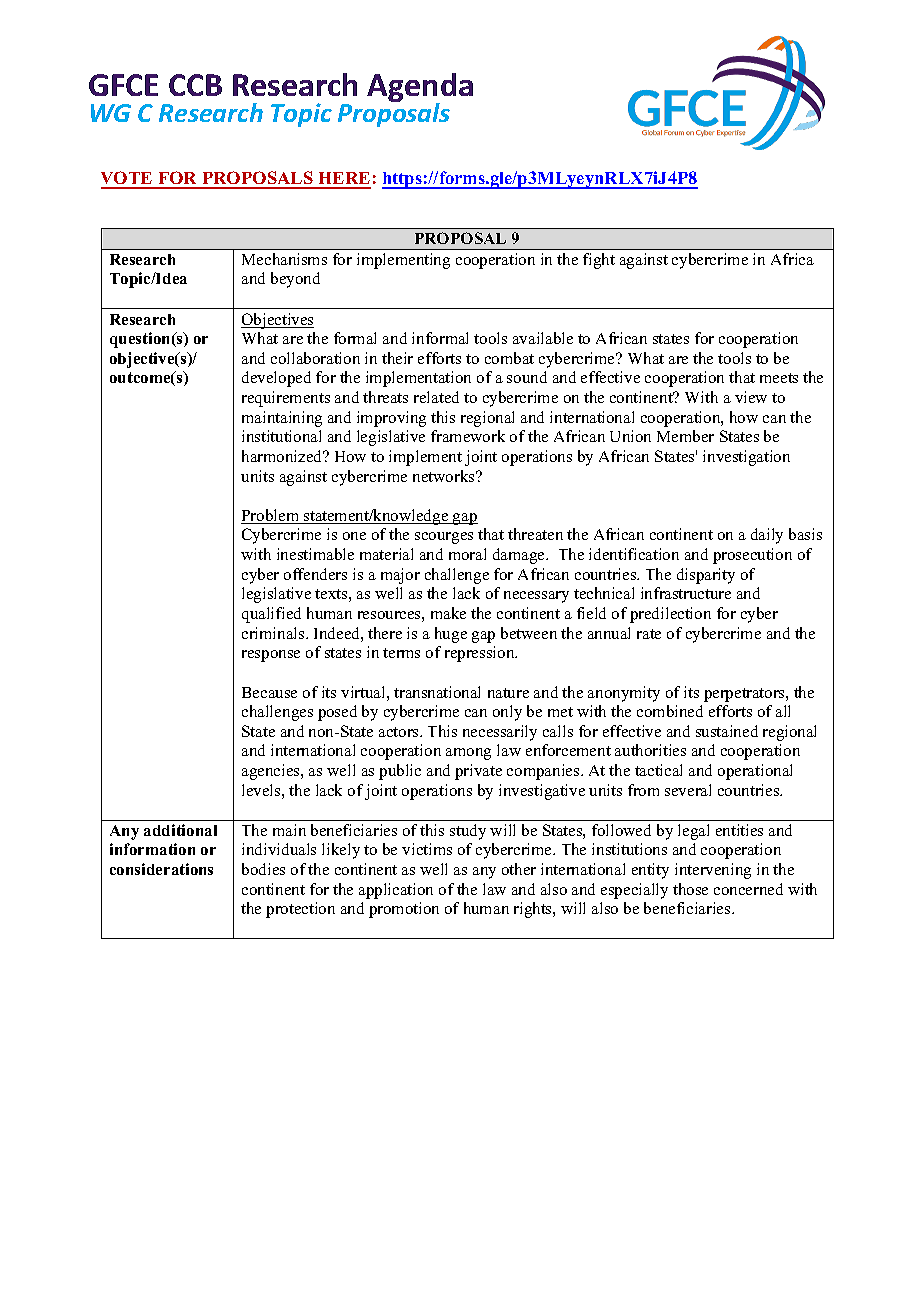  Describe the element at coordinates (670, 711) in the image. I see `combined` at that location.
